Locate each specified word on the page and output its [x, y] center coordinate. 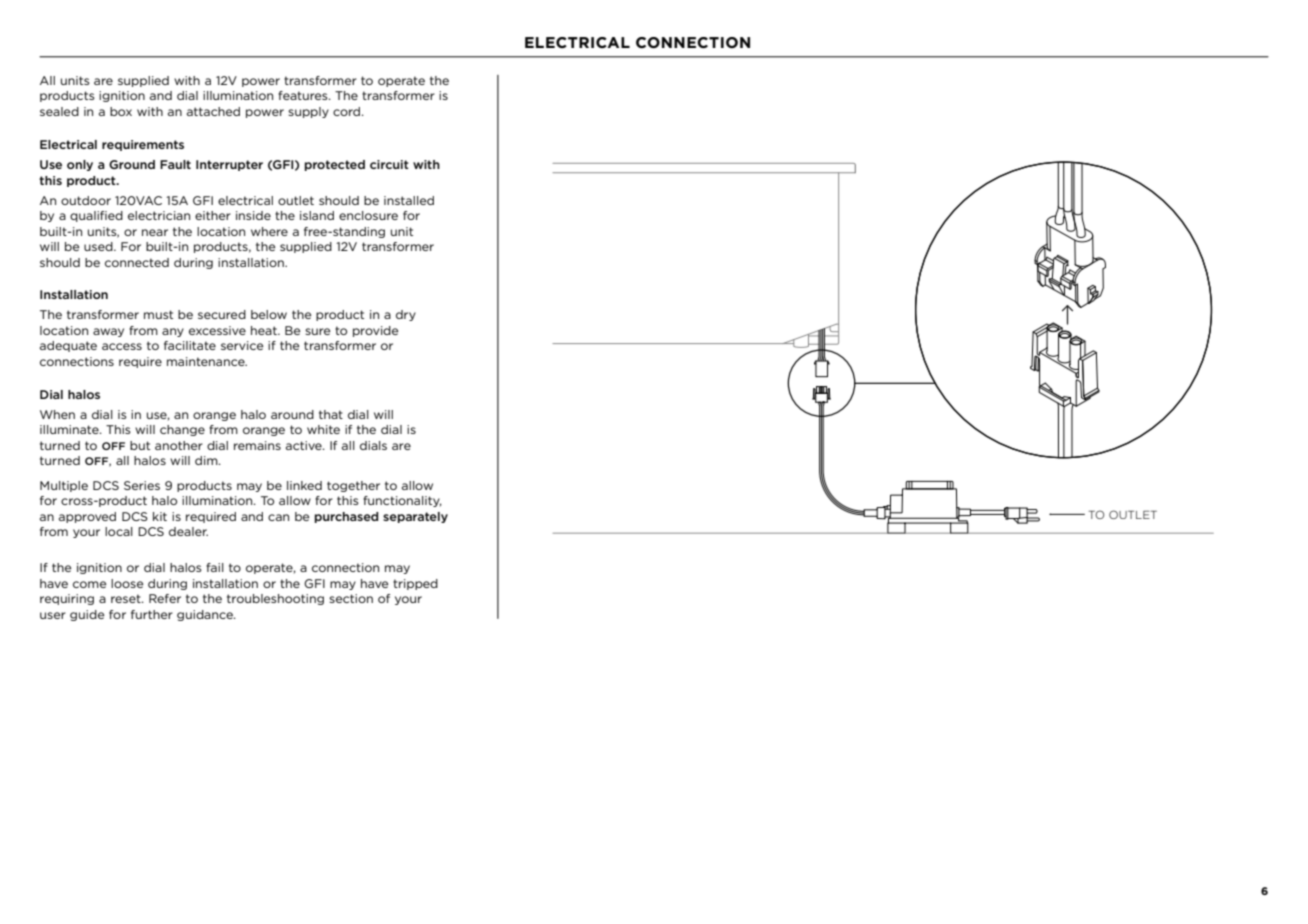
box [121, 111]
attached [213, 111]
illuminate [70, 429]
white [323, 429]
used [99, 246]
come [89, 584]
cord [348, 111]
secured [222, 314]
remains [257, 445]
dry [406, 315]
